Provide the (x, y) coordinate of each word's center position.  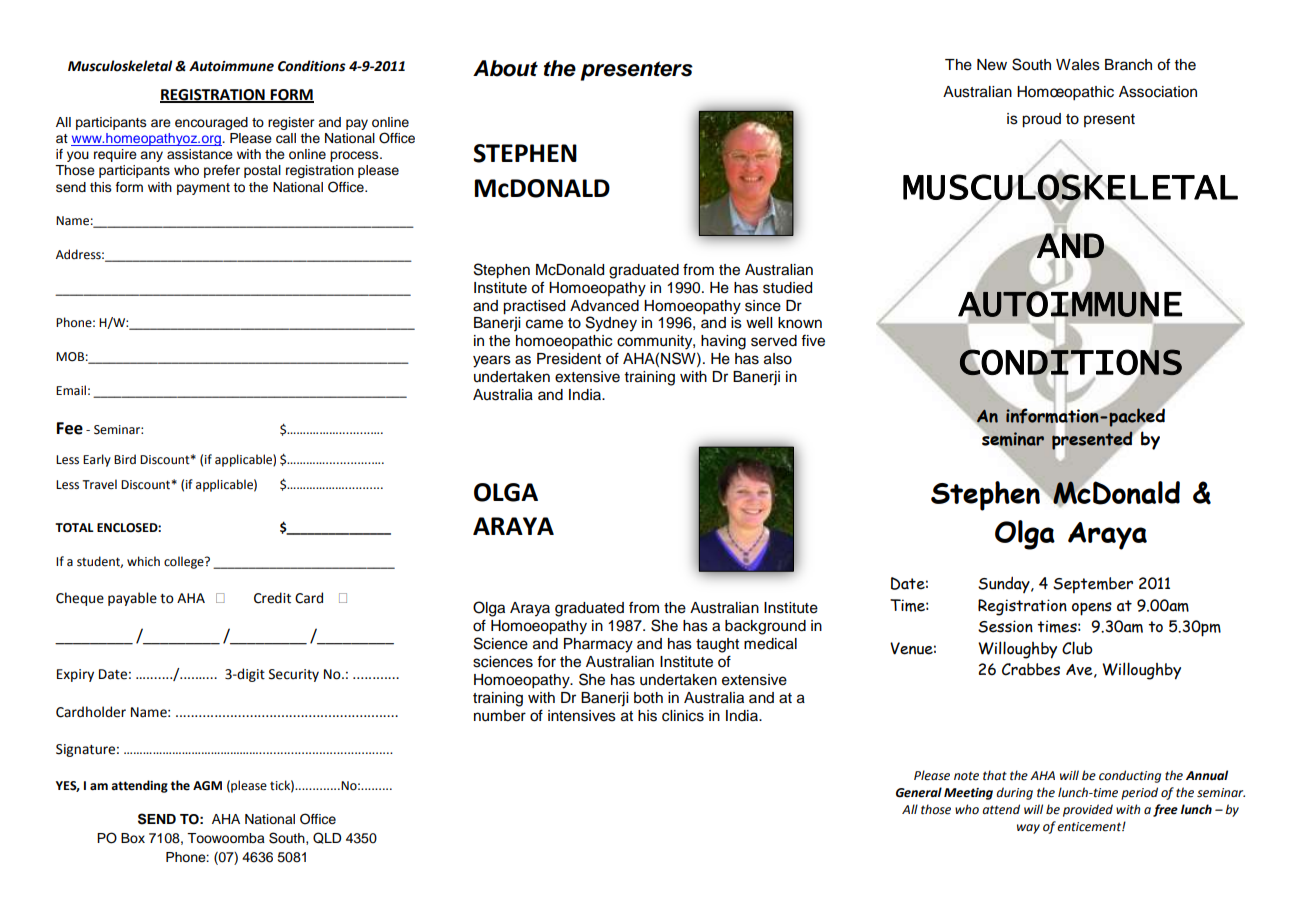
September (1093, 585)
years (492, 361)
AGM (207, 786)
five (813, 341)
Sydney (611, 324)
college (185, 562)
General (919, 792)
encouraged (211, 123)
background (765, 627)
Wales (1078, 65)
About (505, 68)
